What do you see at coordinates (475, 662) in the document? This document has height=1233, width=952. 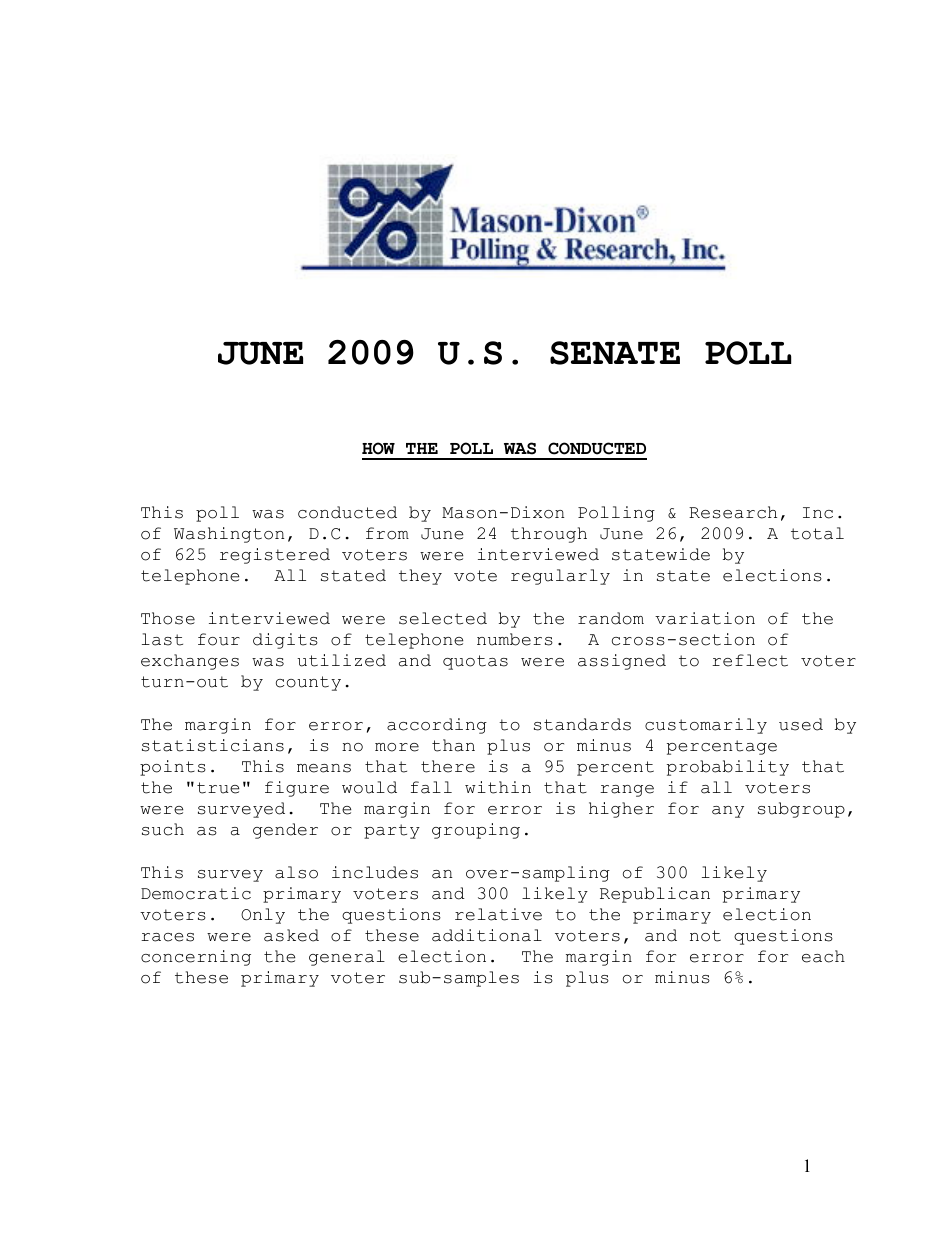 I see `quotas` at bounding box center [475, 662].
